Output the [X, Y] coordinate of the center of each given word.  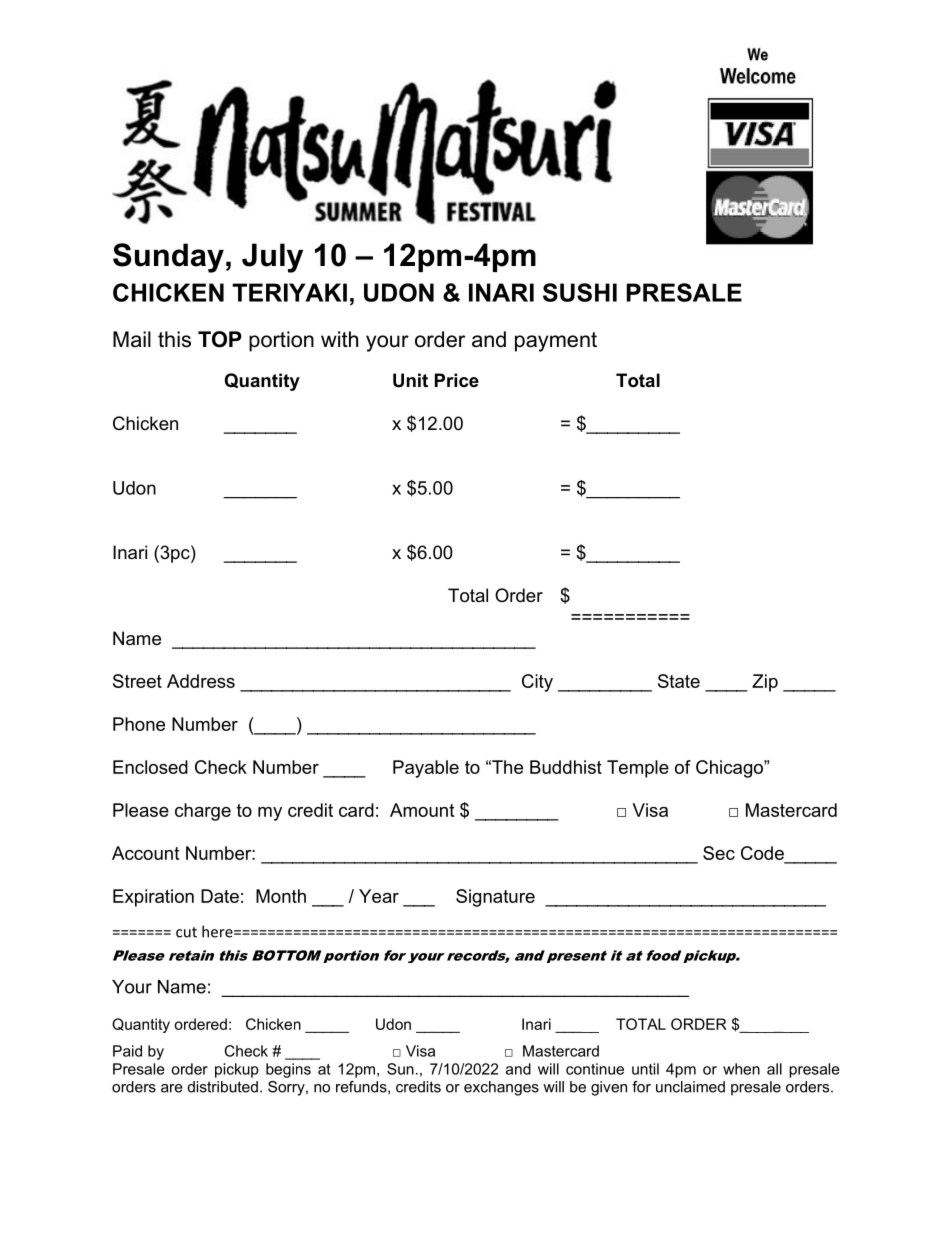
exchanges [501, 1088]
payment [556, 342]
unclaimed [690, 1087]
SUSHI [580, 292]
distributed [223, 1087]
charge [203, 812]
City [537, 683]
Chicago [730, 769]
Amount [422, 810]
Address [201, 681]
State [679, 681]
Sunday [168, 258]
